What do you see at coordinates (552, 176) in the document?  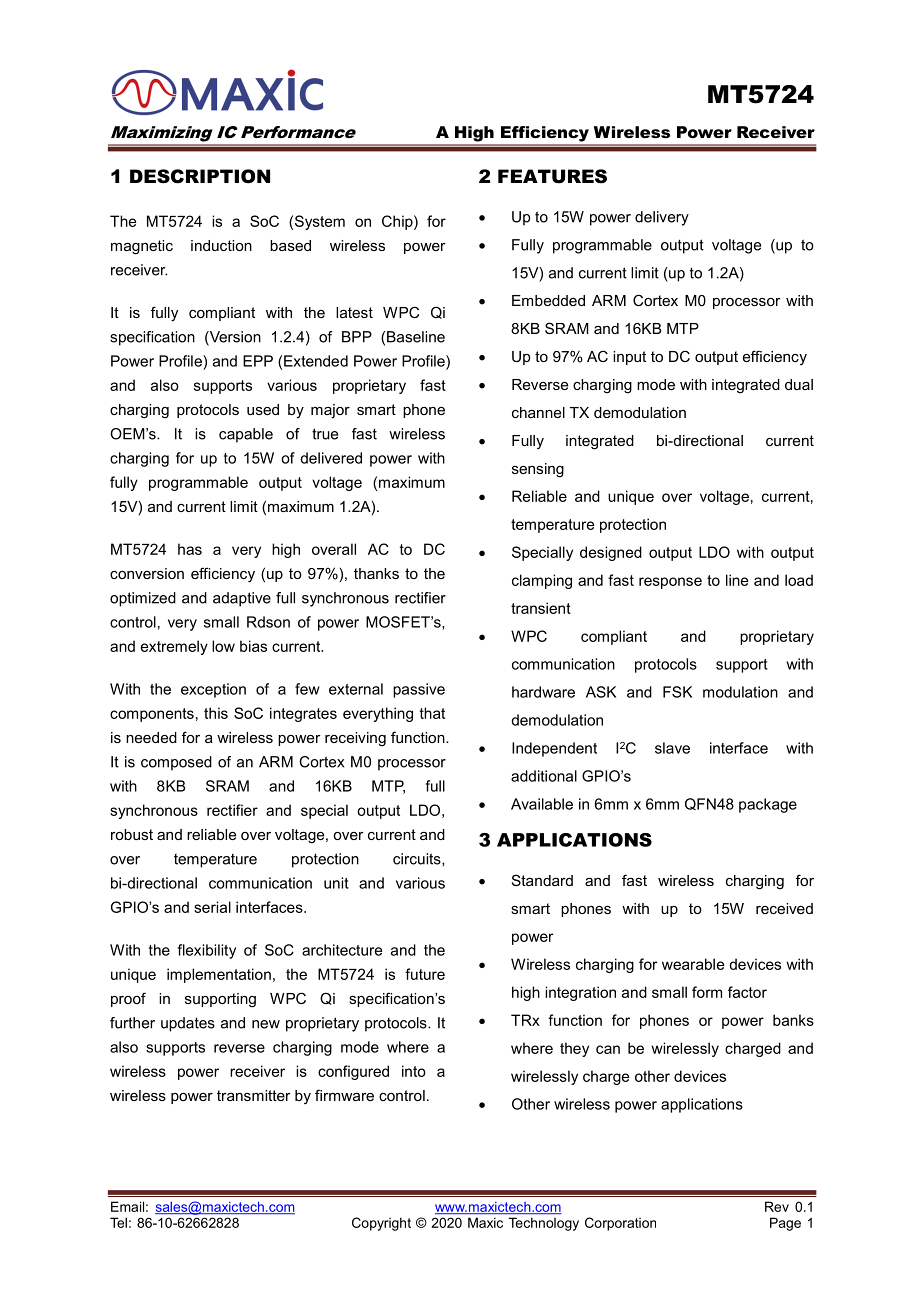 I see `FEATURES` at bounding box center [552, 176].
